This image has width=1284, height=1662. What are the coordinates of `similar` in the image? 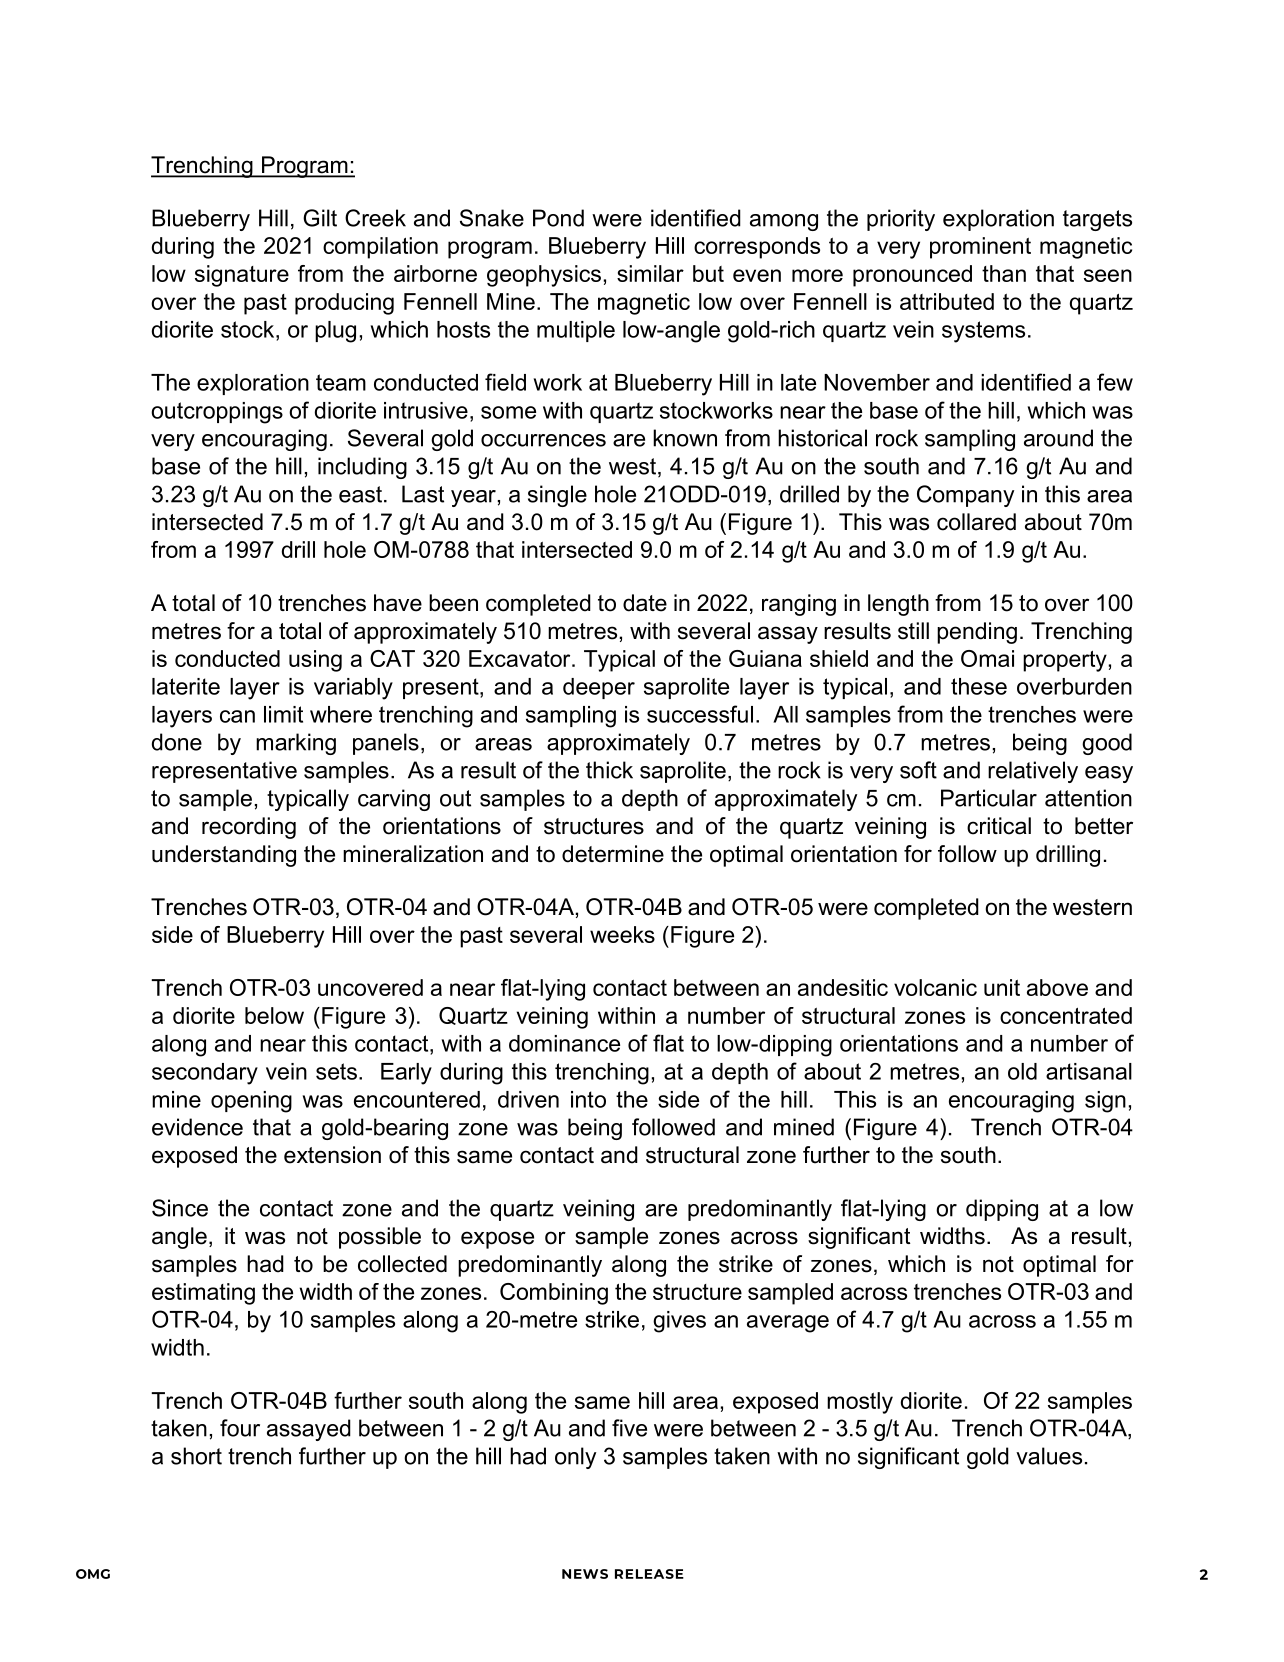 It's located at (650, 273).
